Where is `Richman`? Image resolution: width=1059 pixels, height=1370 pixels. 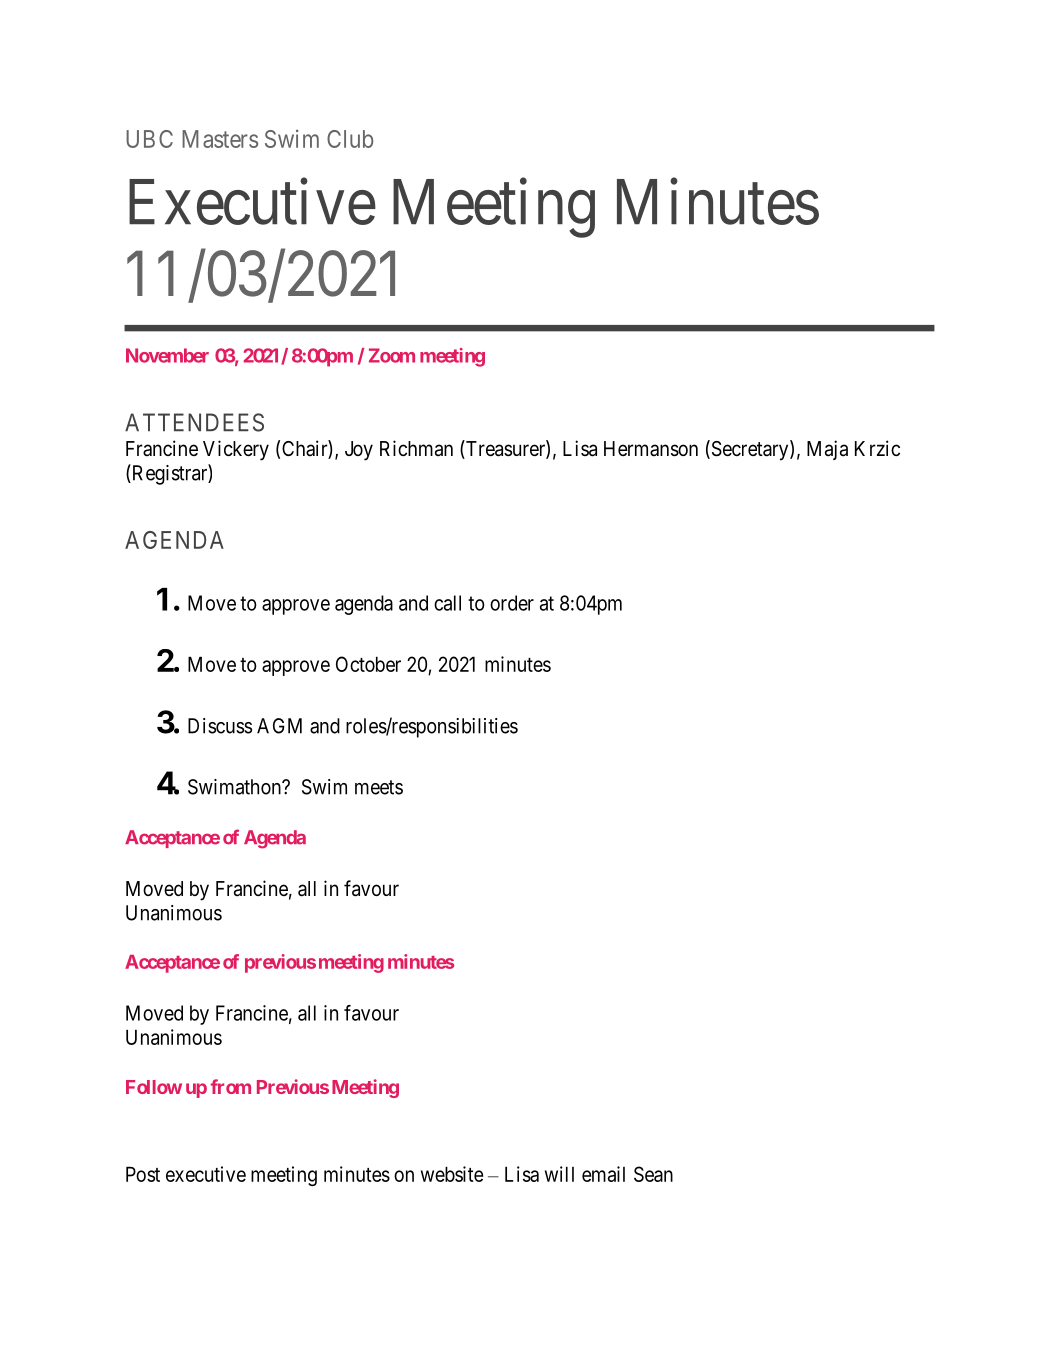 Richman is located at coordinates (416, 448).
